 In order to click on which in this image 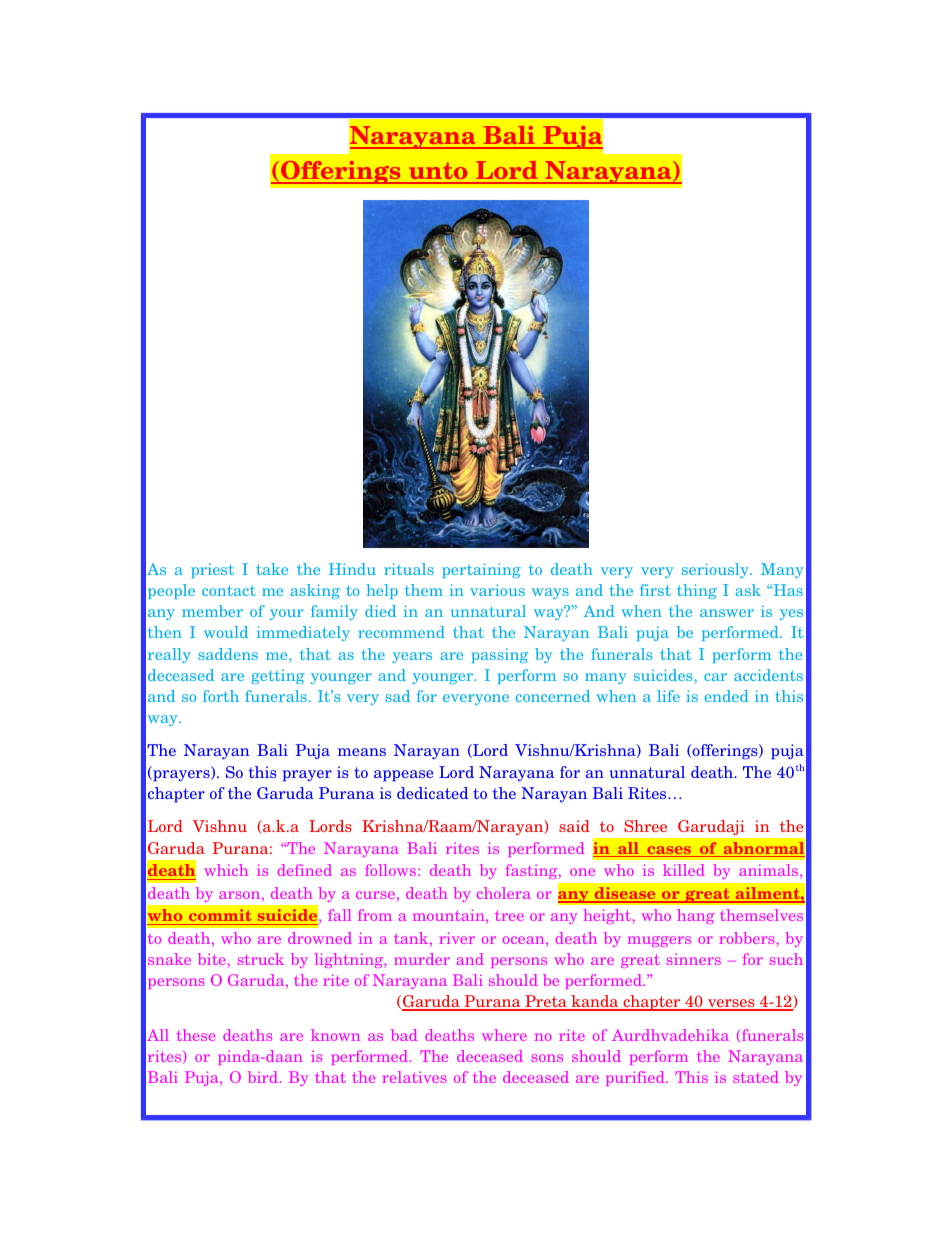, I will do `click(226, 870)`.
